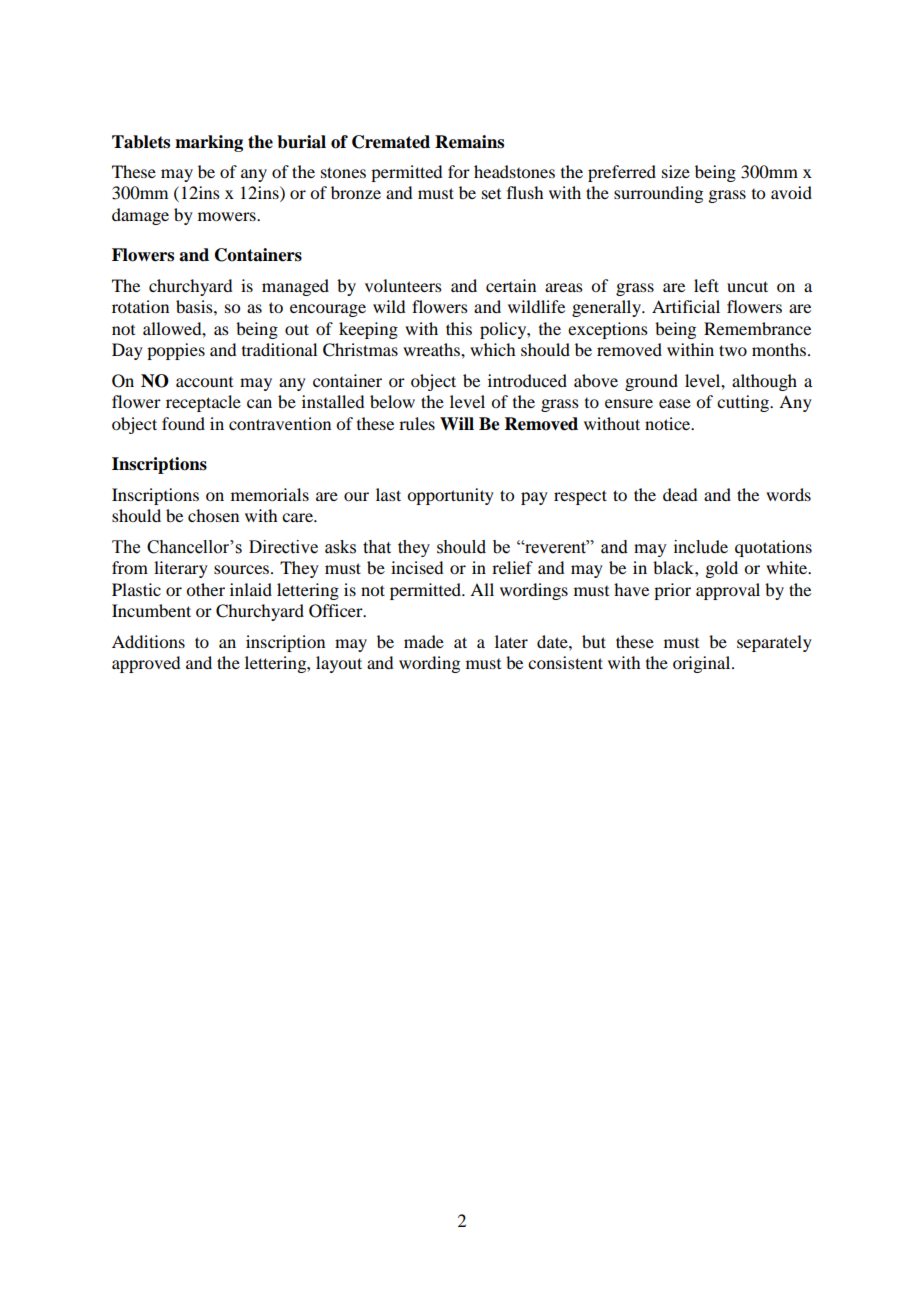 The width and height of the page is (924, 1308). I want to click on for, so click(459, 171).
